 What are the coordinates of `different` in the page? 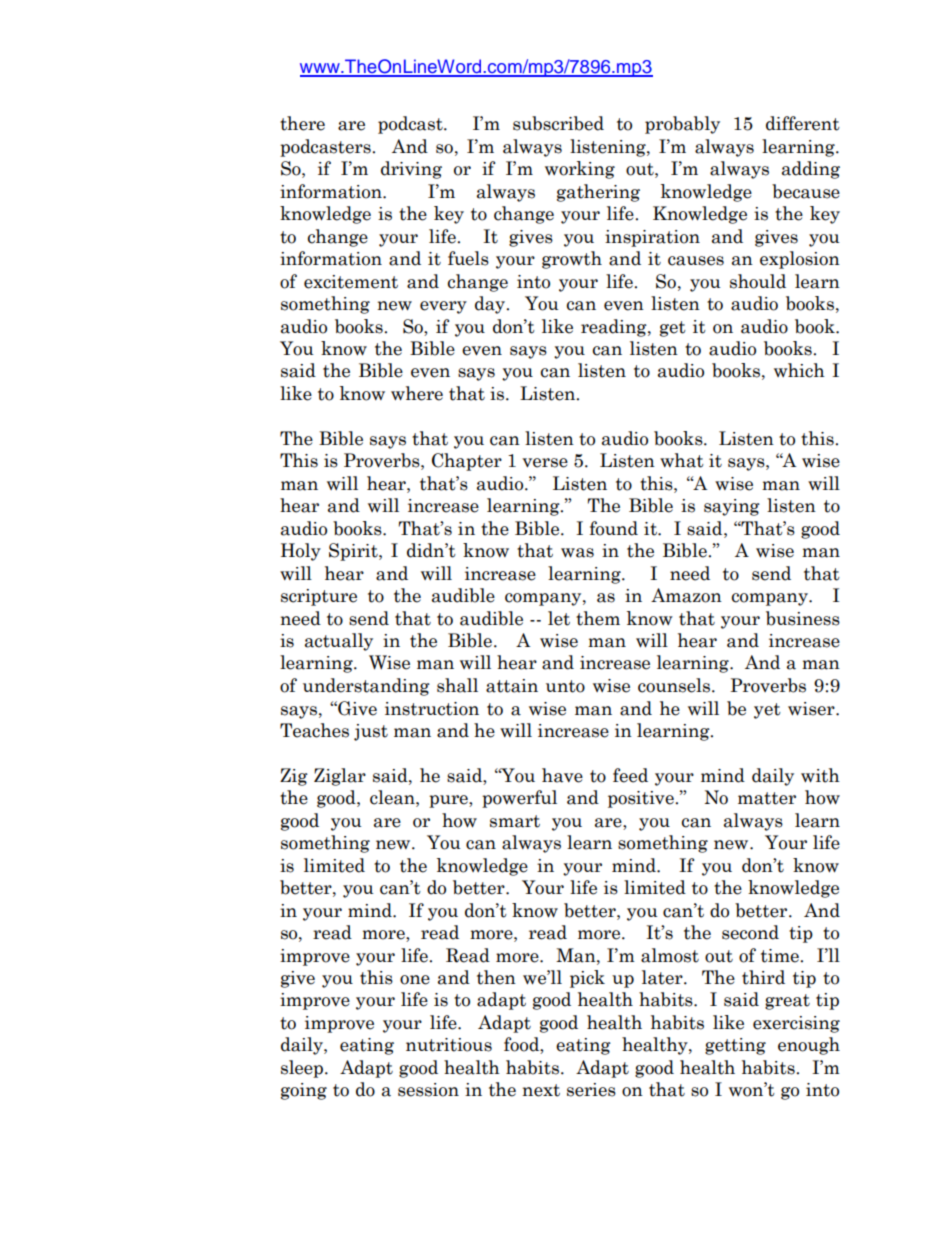 It's located at (803, 123).
